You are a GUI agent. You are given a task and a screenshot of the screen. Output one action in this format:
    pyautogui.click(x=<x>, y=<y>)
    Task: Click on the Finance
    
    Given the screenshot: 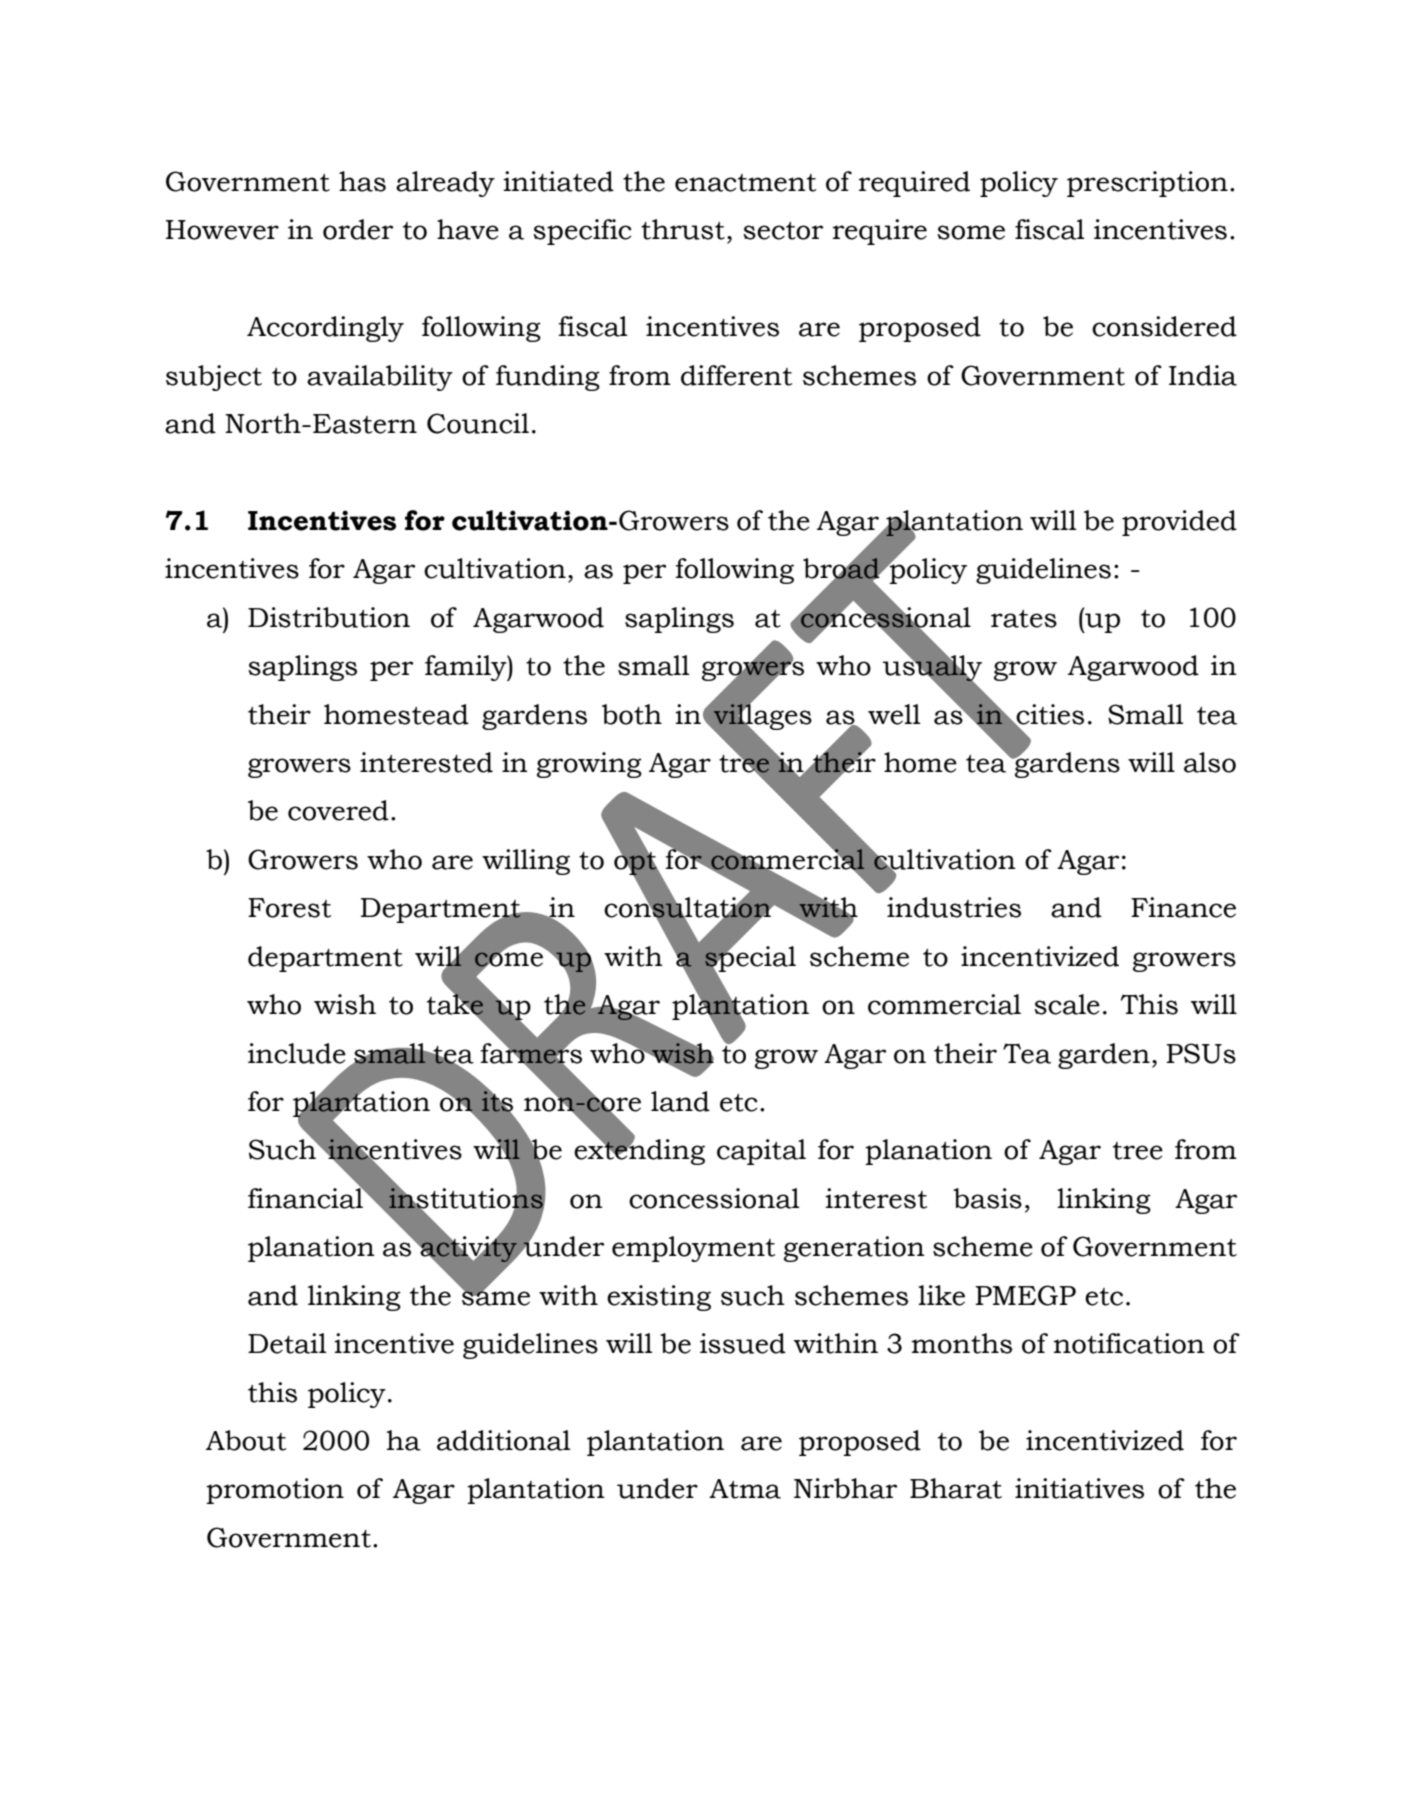 What is the action you would take?
    pyautogui.click(x=1183, y=907)
